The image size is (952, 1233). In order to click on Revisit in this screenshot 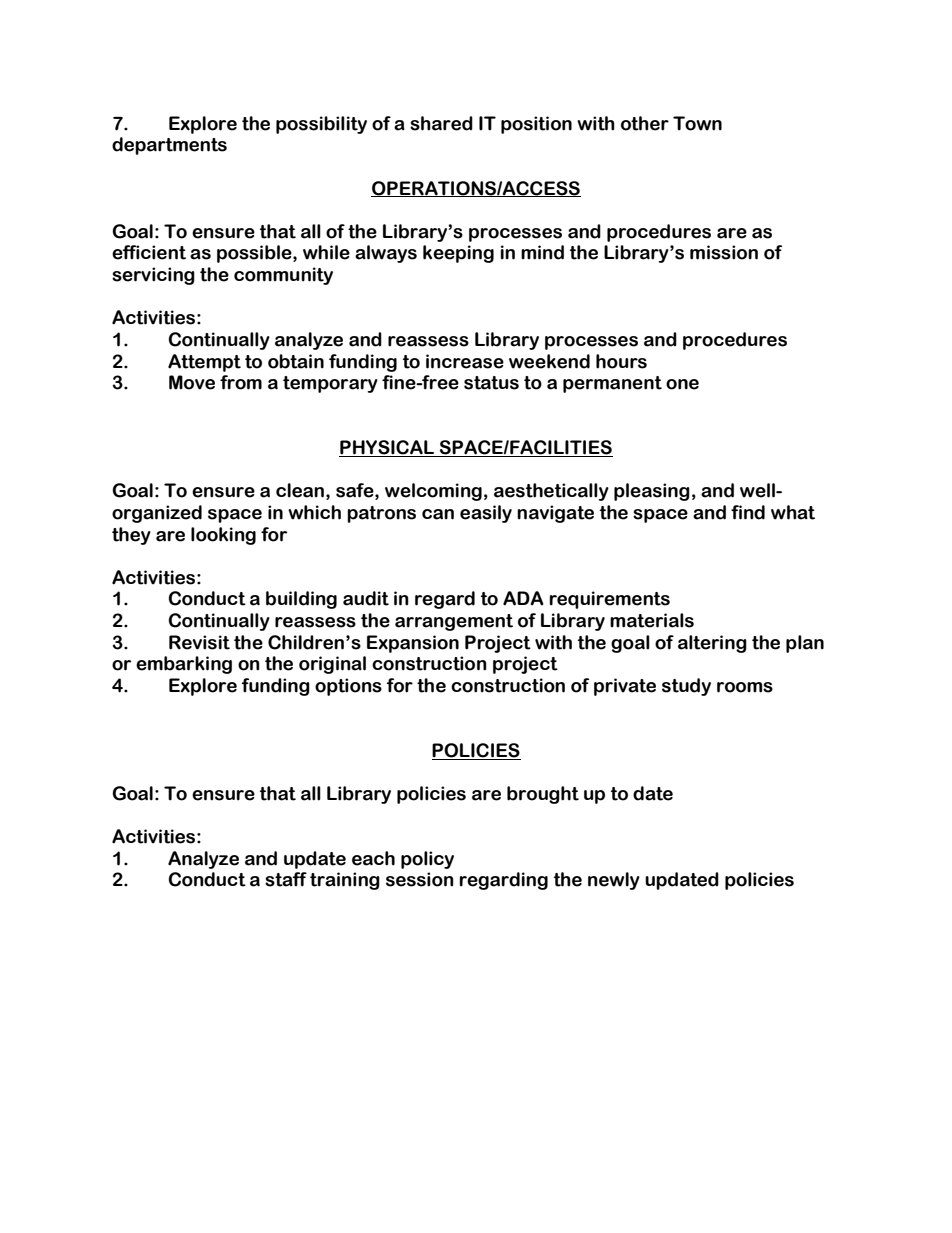, I will do `click(199, 642)`.
